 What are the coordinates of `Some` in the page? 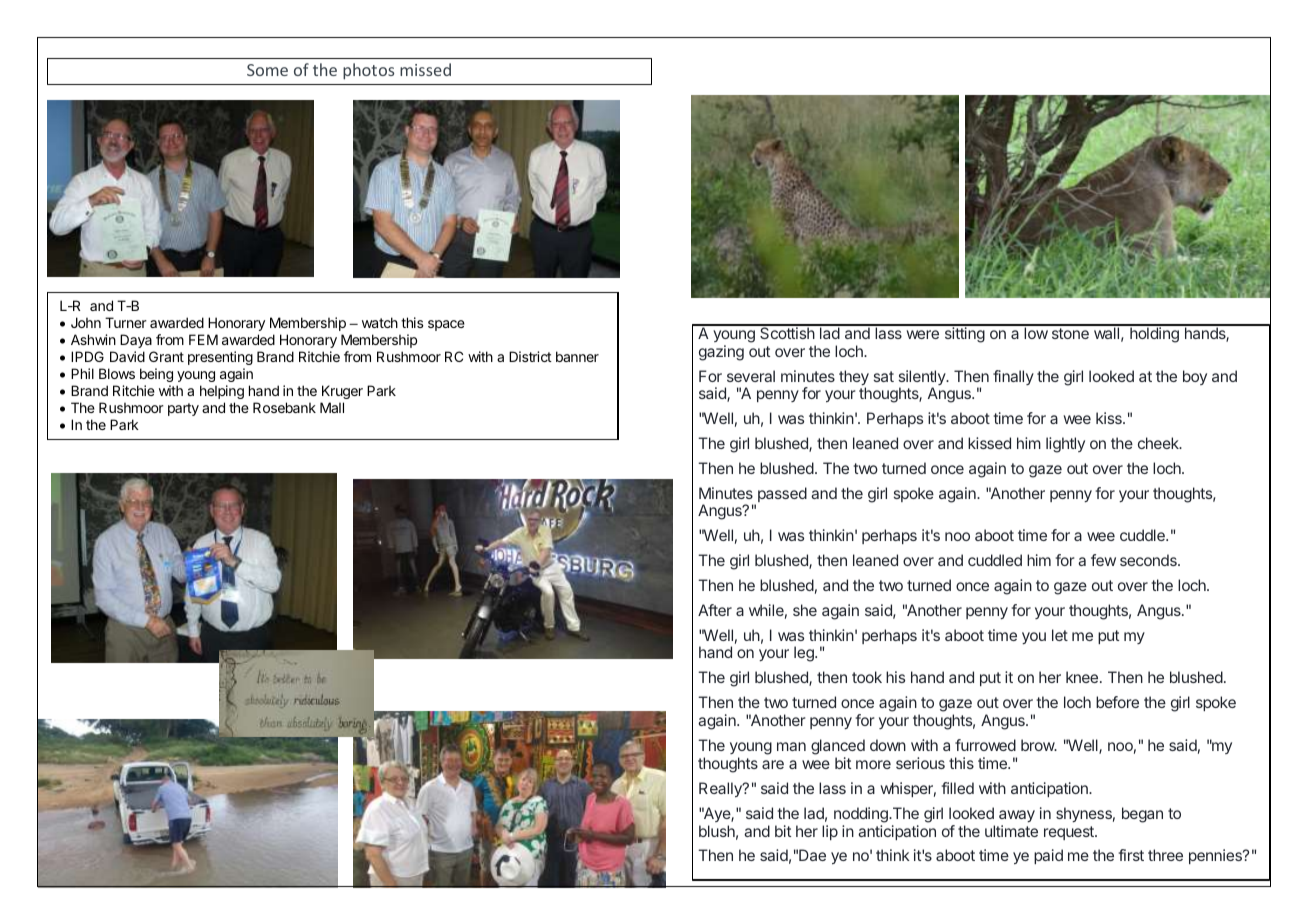 It's located at (267, 70).
